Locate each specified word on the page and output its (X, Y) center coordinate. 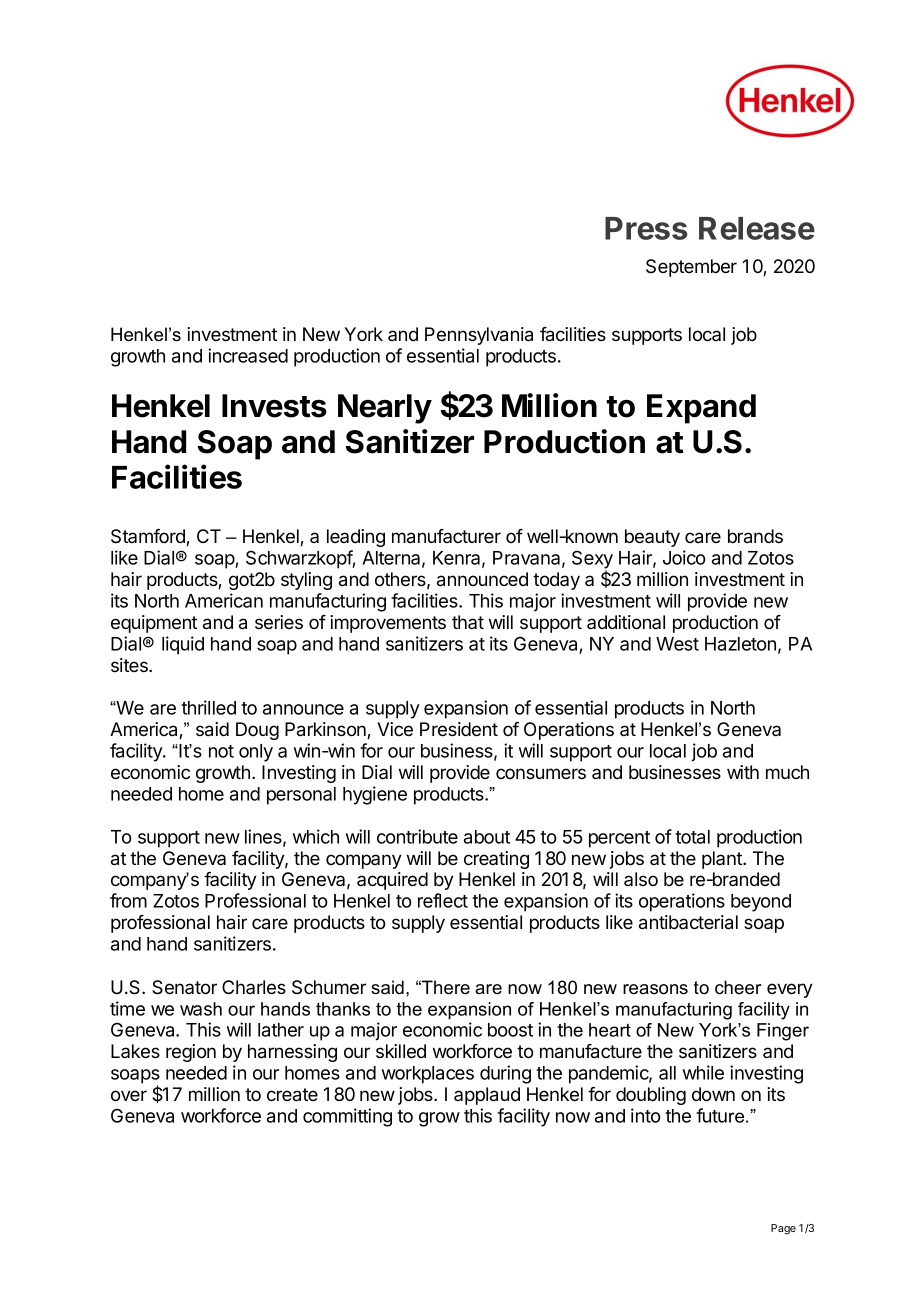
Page (783, 1229)
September (691, 268)
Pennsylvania (479, 336)
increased (248, 355)
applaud (487, 1096)
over (129, 1096)
